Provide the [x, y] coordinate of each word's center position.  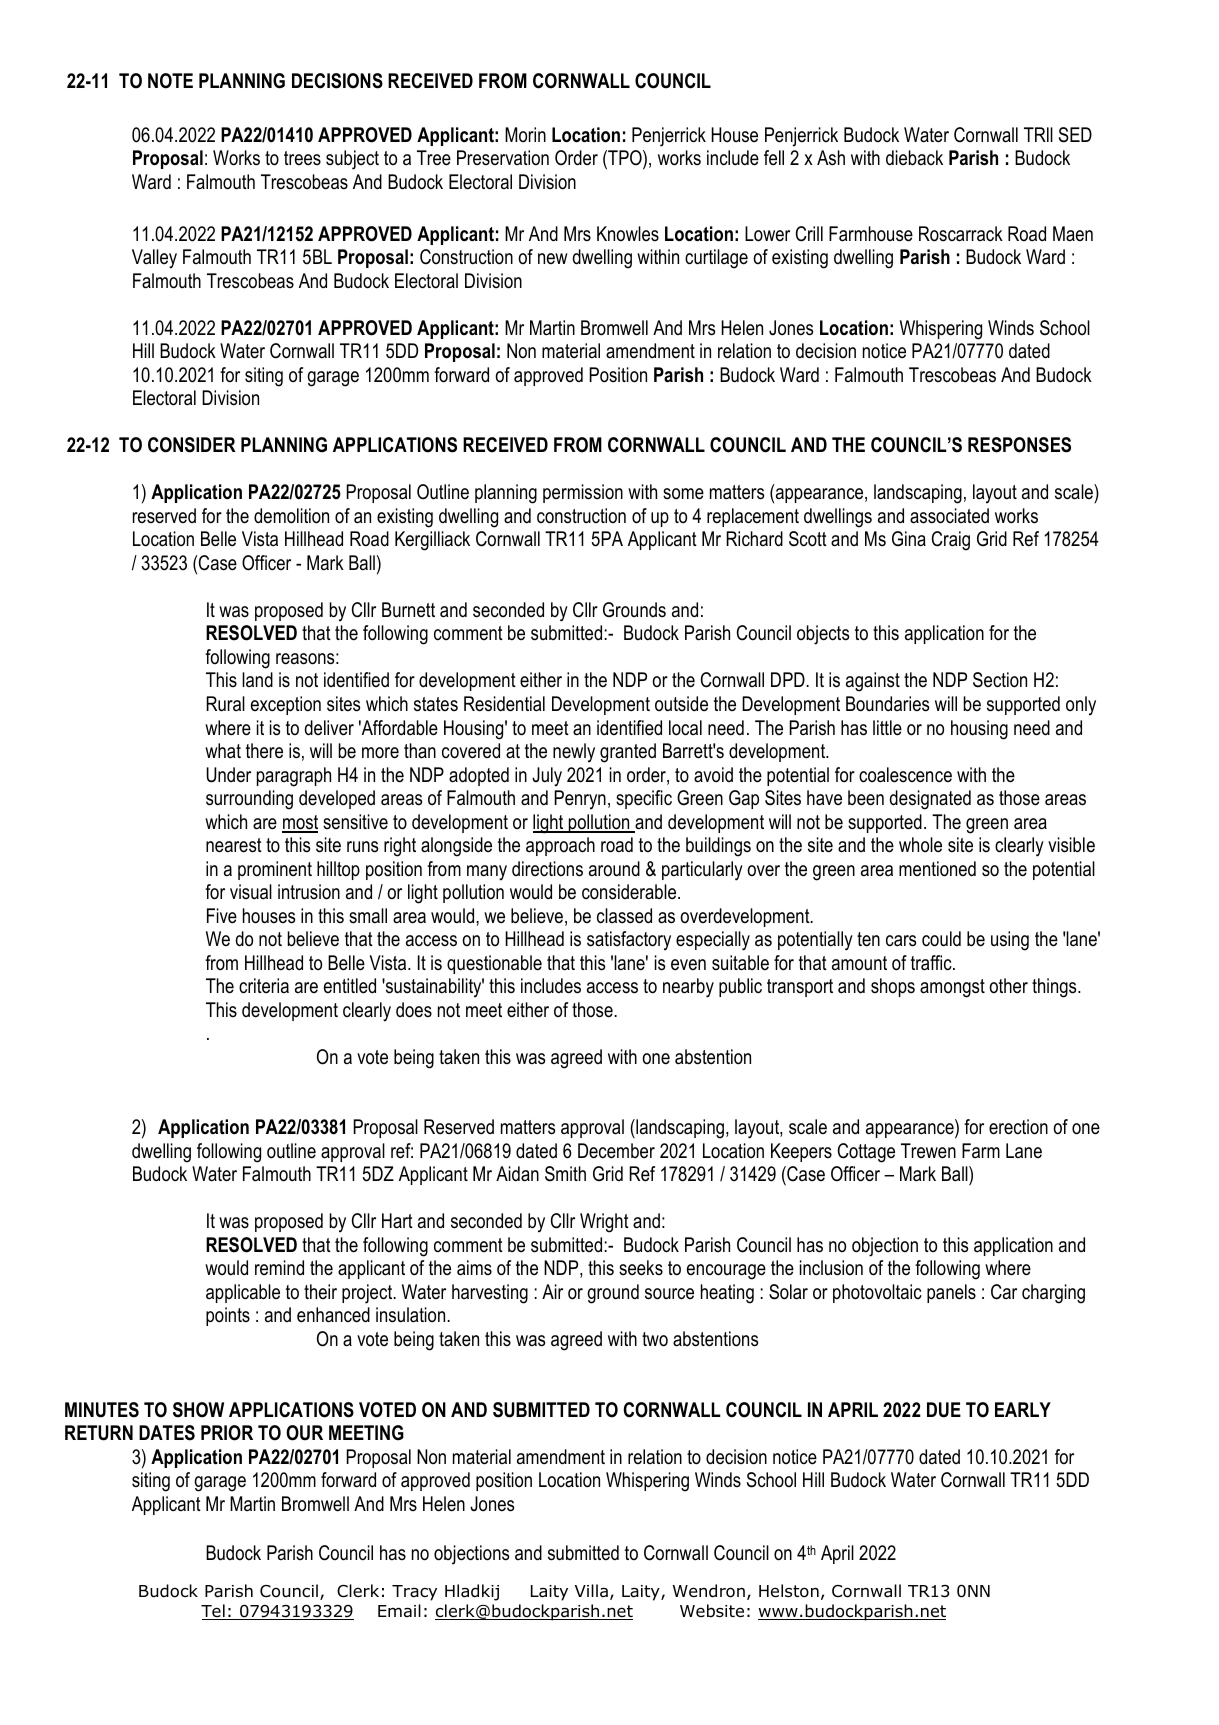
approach [560, 846]
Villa [591, 1591]
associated [949, 516]
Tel [214, 1612]
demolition [291, 516]
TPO [625, 159]
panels [951, 1293]
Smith [565, 1174]
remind [279, 1268]
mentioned [937, 869]
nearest [234, 845]
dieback [914, 158]
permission [583, 493]
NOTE [170, 81]
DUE [944, 1410]
